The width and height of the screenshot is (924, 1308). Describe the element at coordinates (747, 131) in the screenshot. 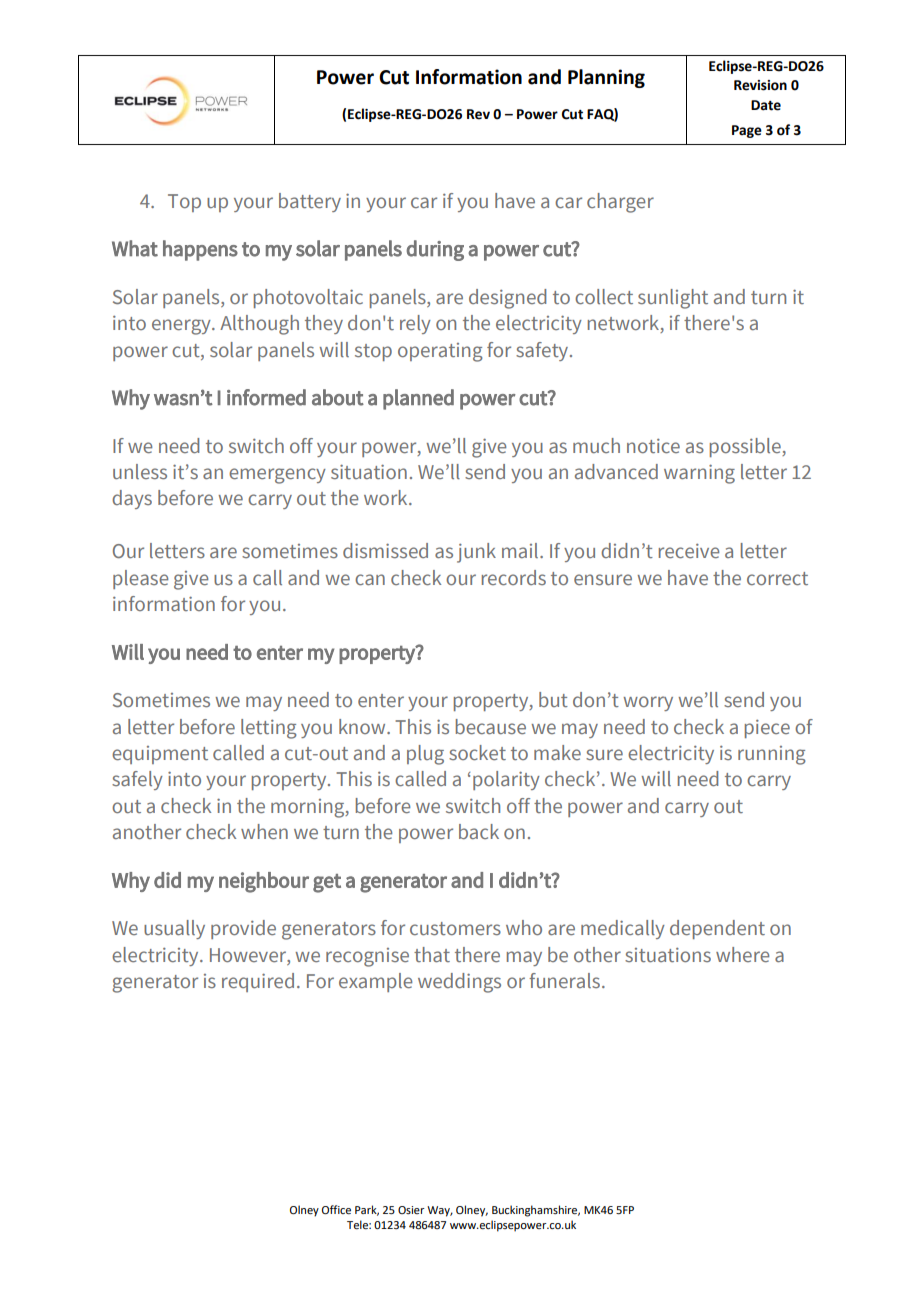

I see `Page` at that location.
